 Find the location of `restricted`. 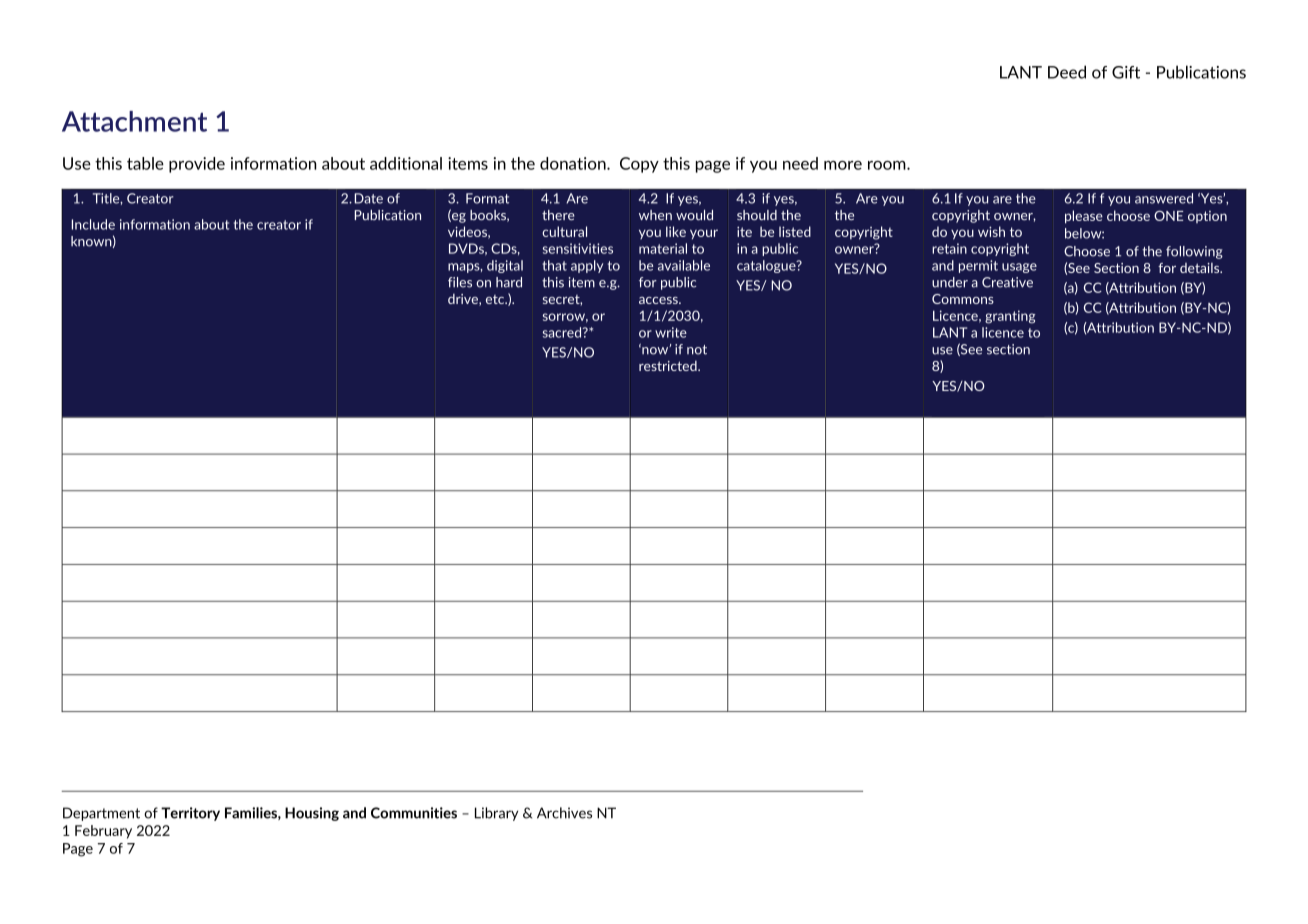

restricted is located at coordinates (669, 366).
